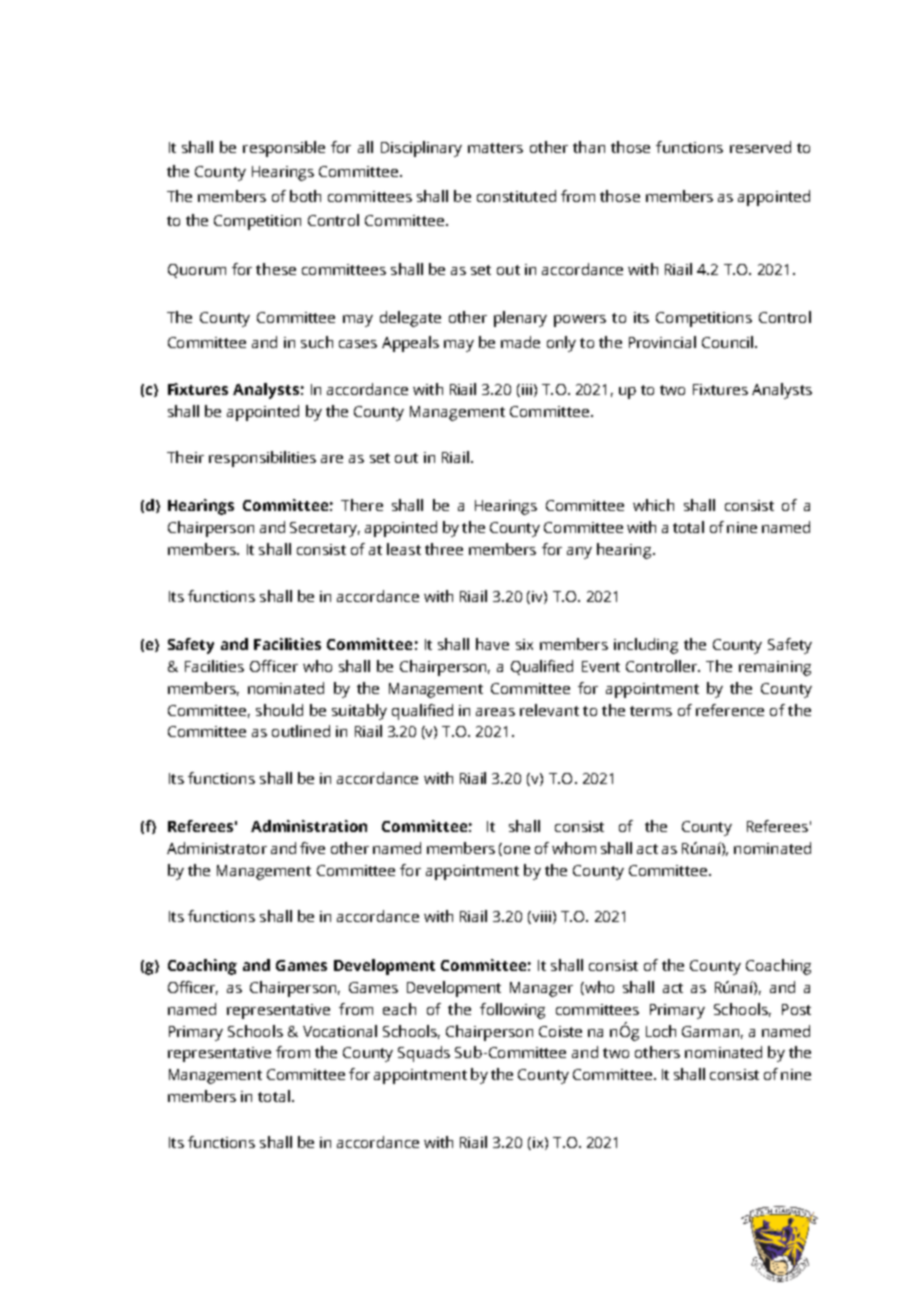 The image size is (924, 1308). Describe the element at coordinates (760, 147) in the screenshot. I see `reserved` at that location.
